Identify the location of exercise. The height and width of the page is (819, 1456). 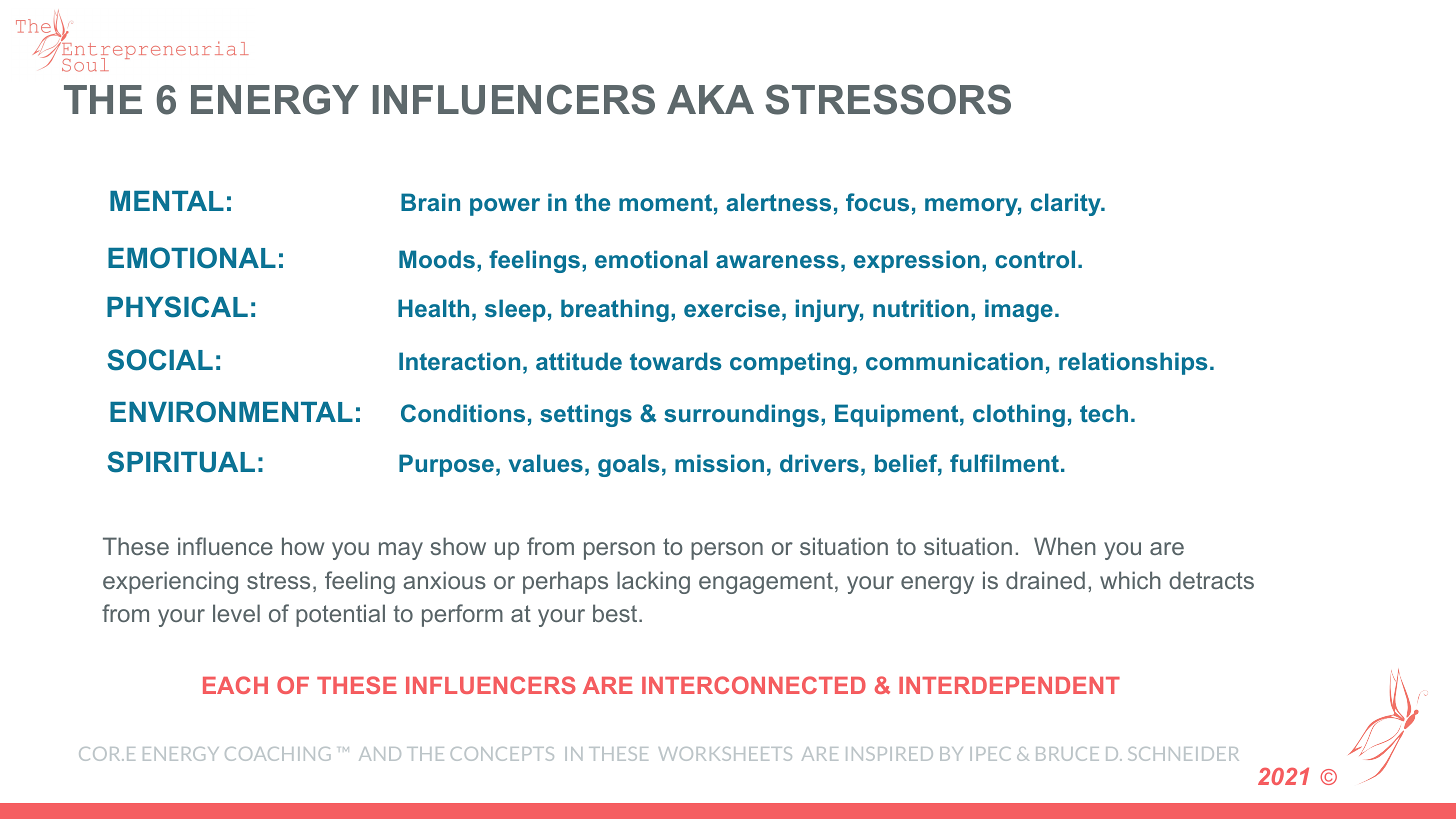
(732, 308).
